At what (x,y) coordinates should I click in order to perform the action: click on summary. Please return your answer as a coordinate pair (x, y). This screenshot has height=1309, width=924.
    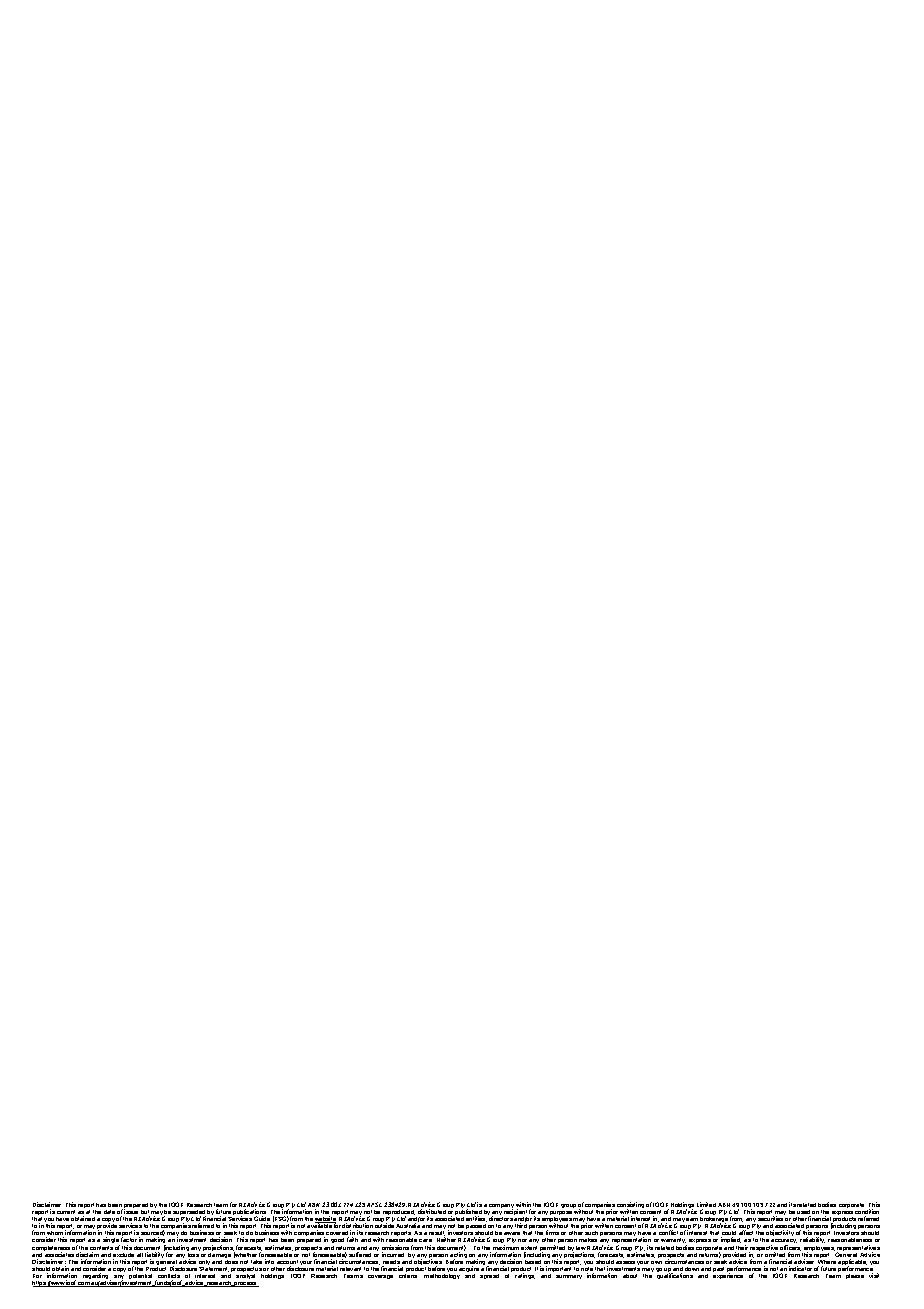
    Looking at the image, I should click on (569, 1277).
